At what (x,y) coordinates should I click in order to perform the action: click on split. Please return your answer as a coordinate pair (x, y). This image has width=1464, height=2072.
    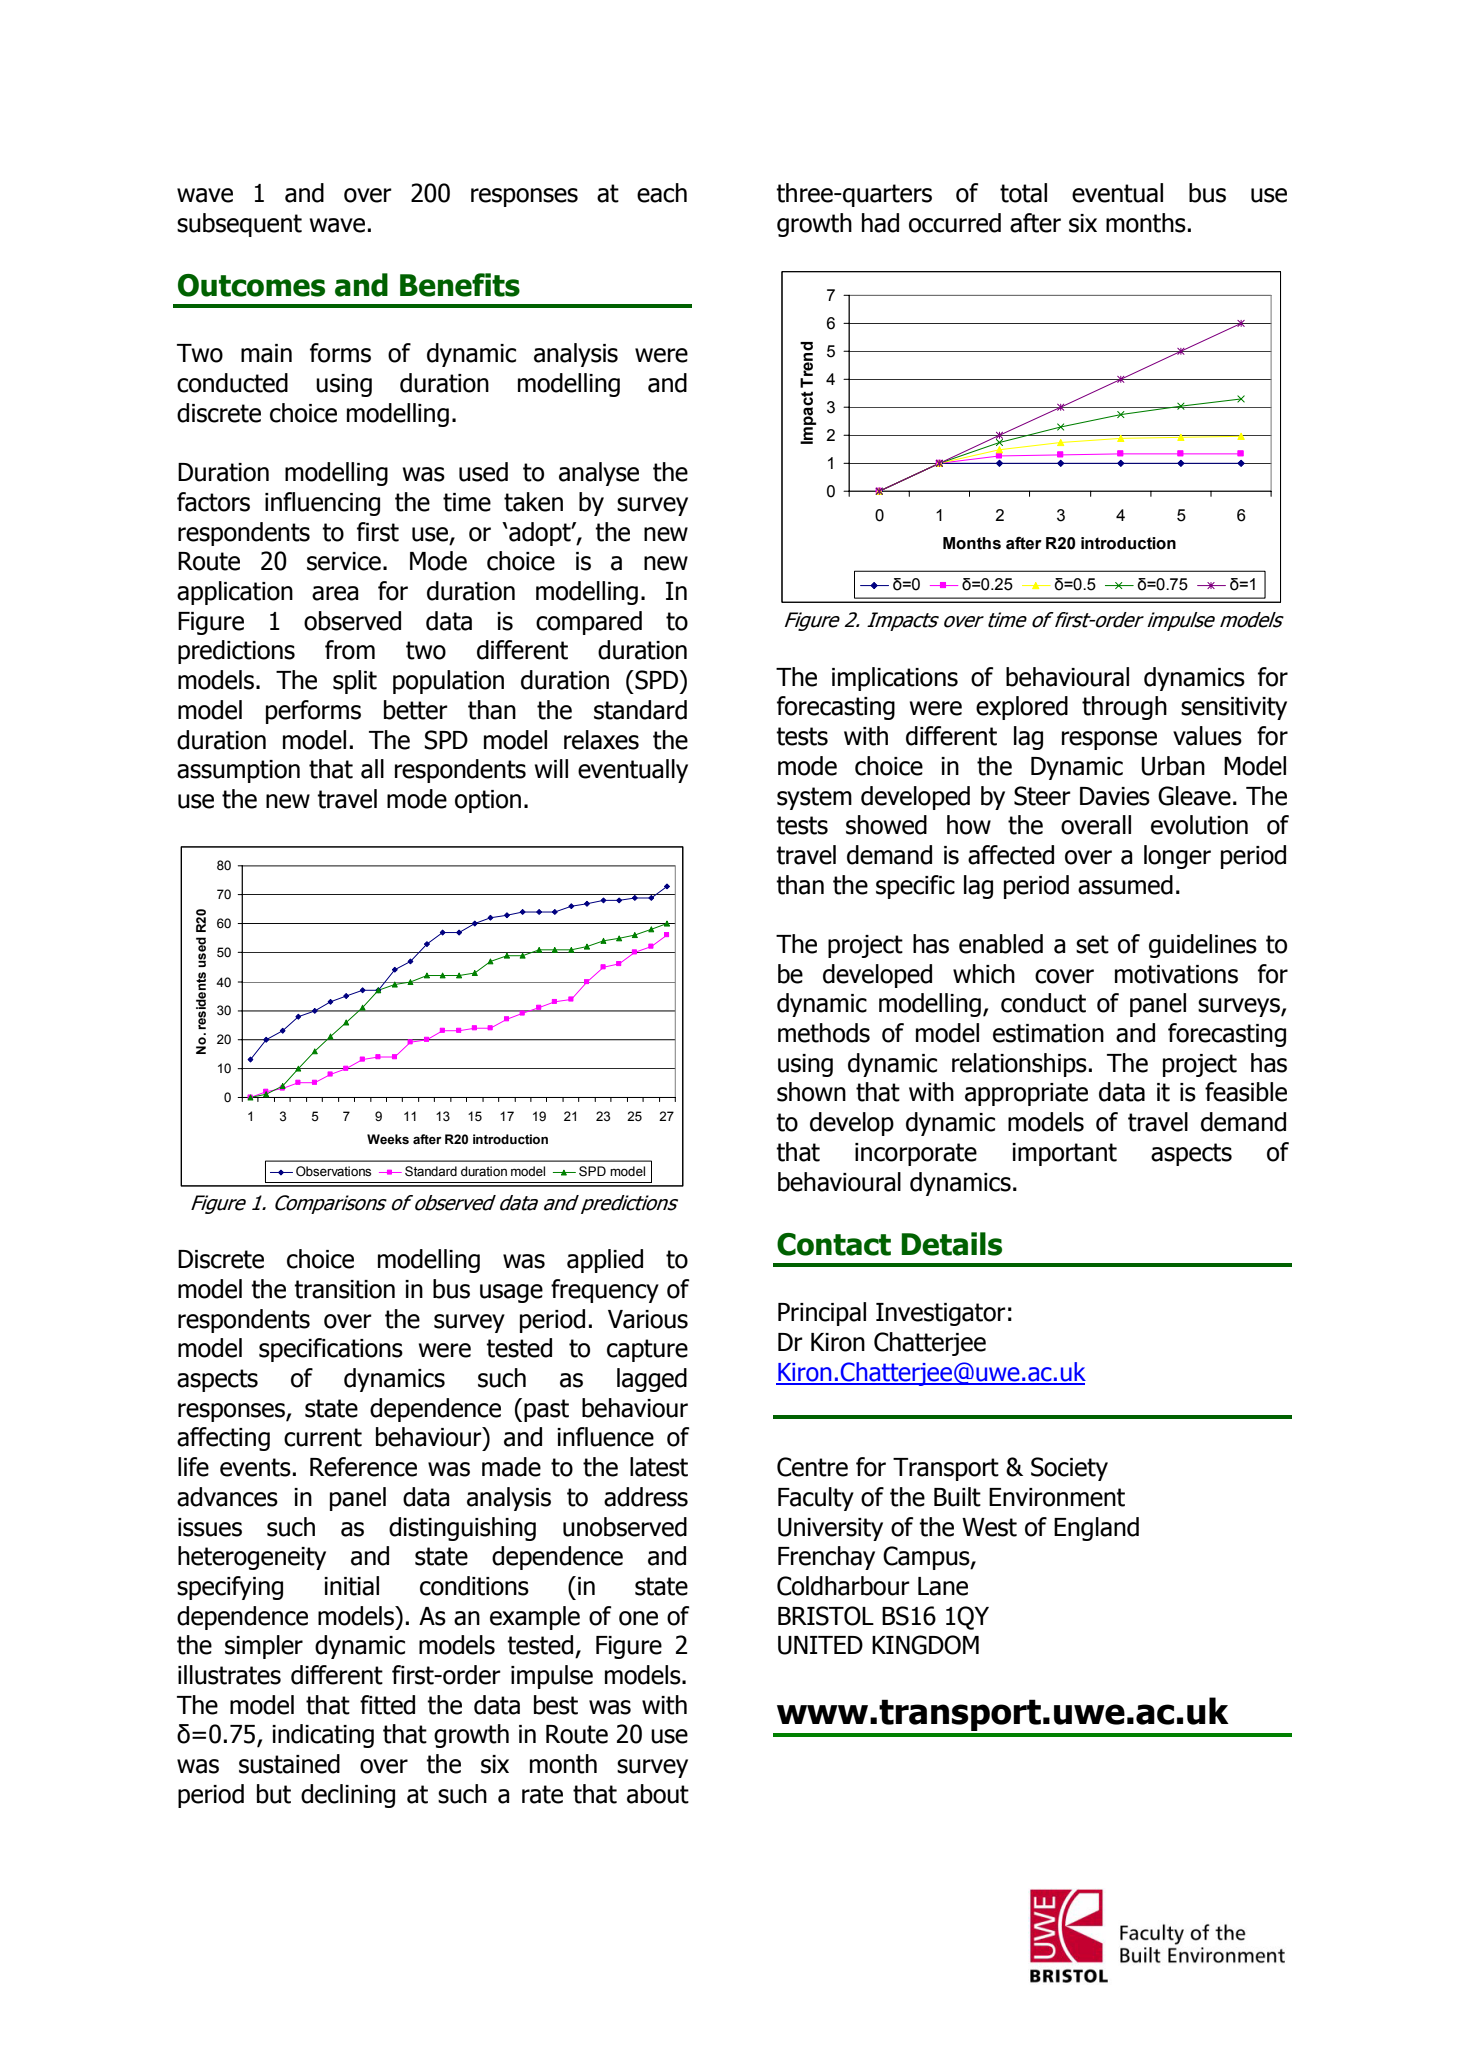
    Looking at the image, I should click on (355, 682).
